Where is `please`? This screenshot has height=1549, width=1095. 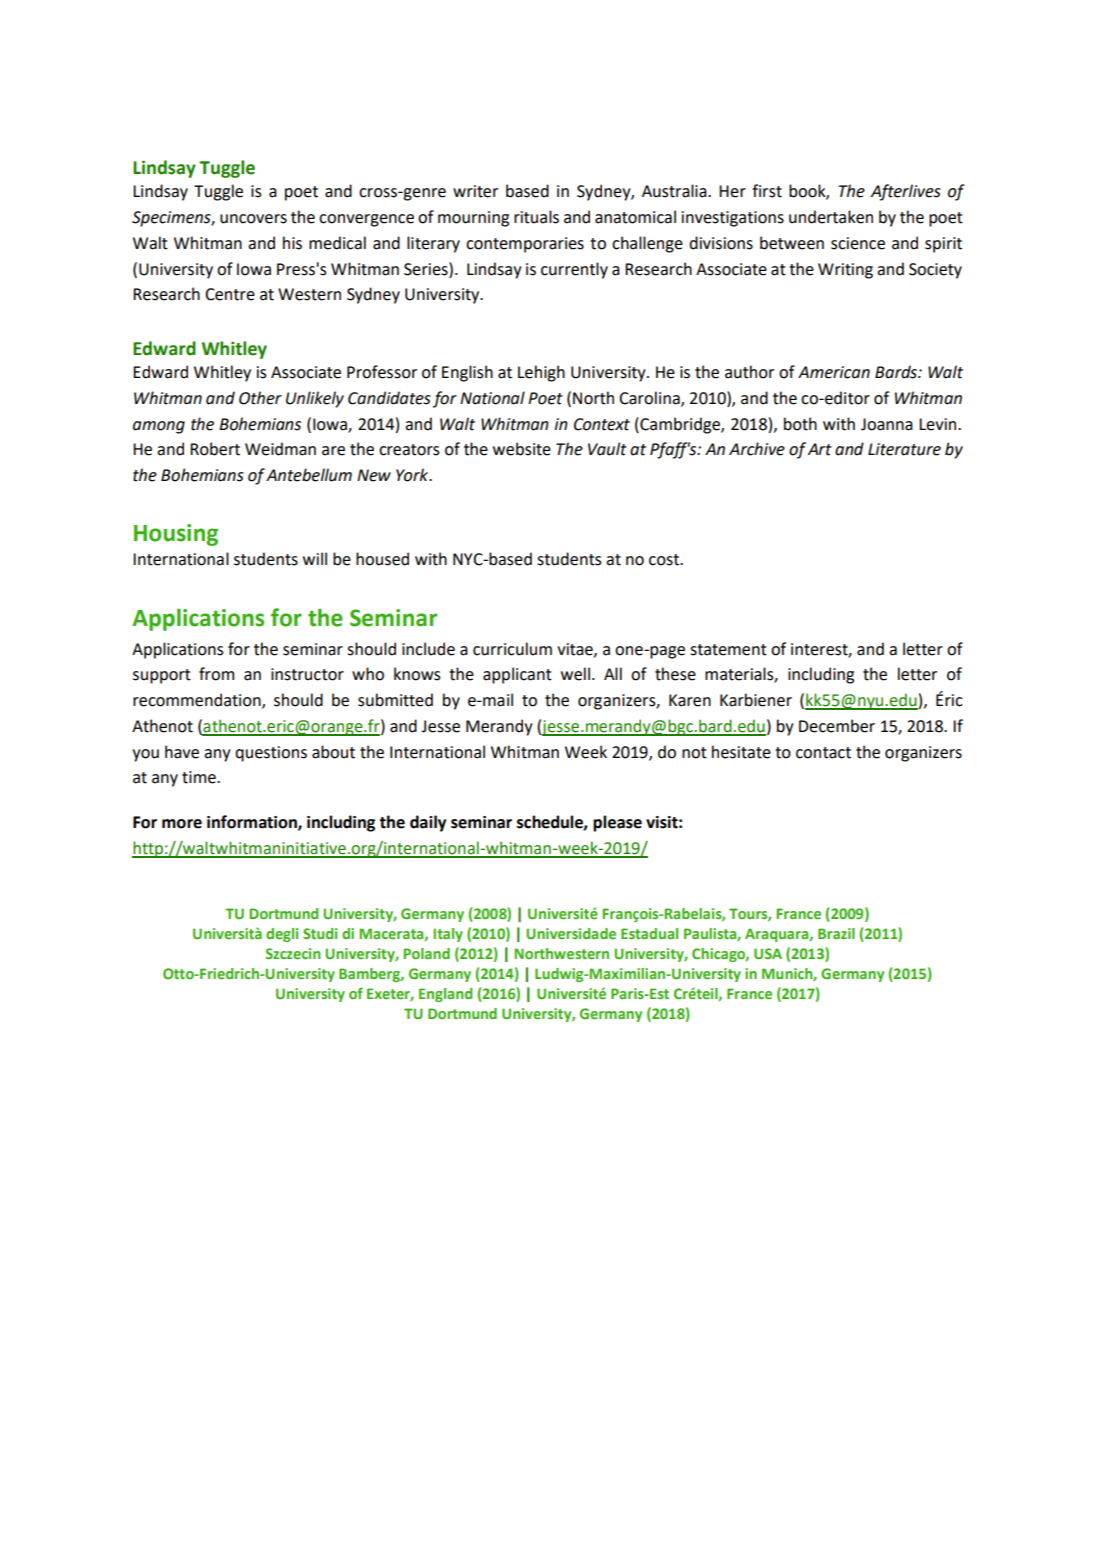
please is located at coordinates (617, 823).
